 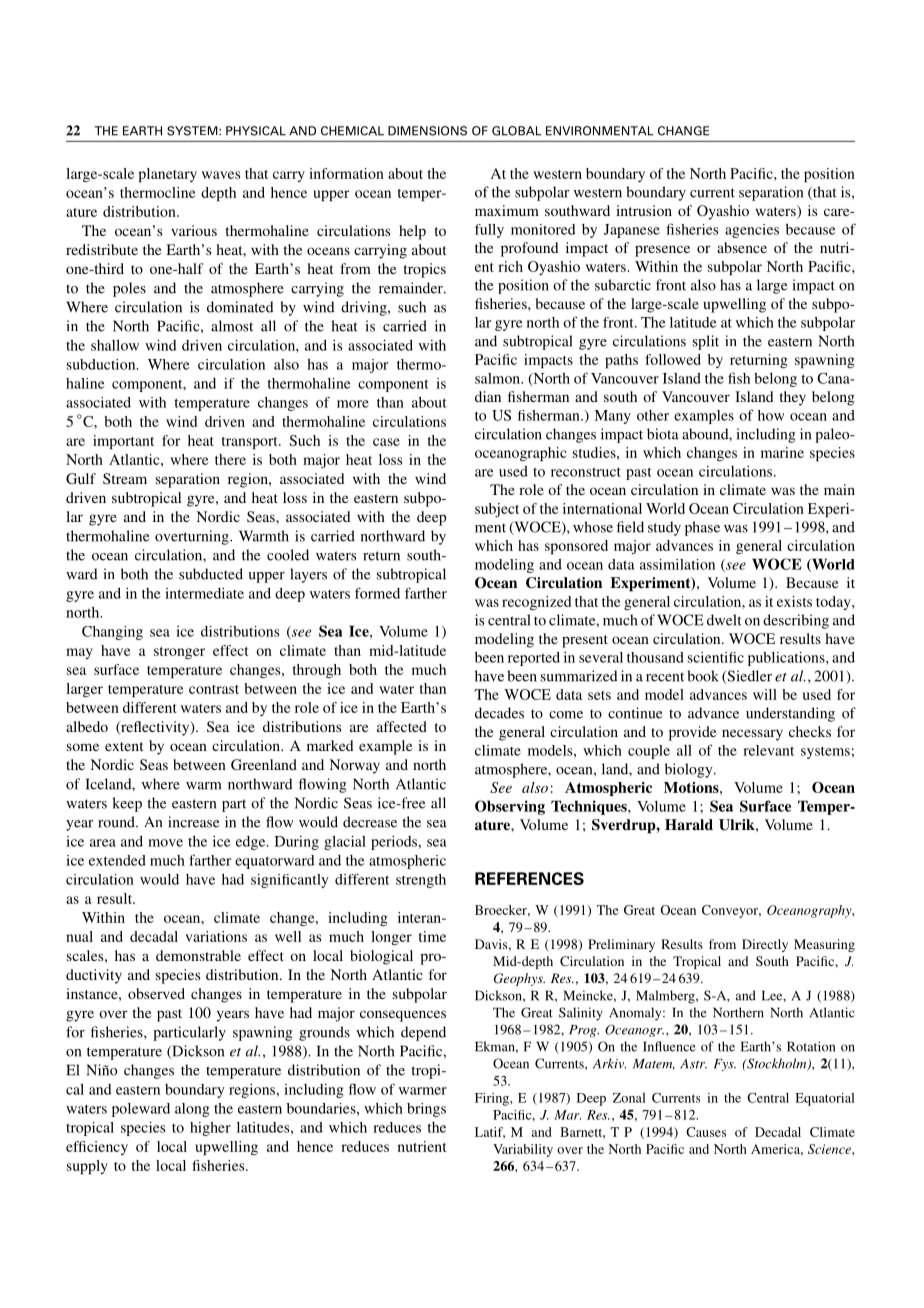 I want to click on brings, so click(x=426, y=1110).
